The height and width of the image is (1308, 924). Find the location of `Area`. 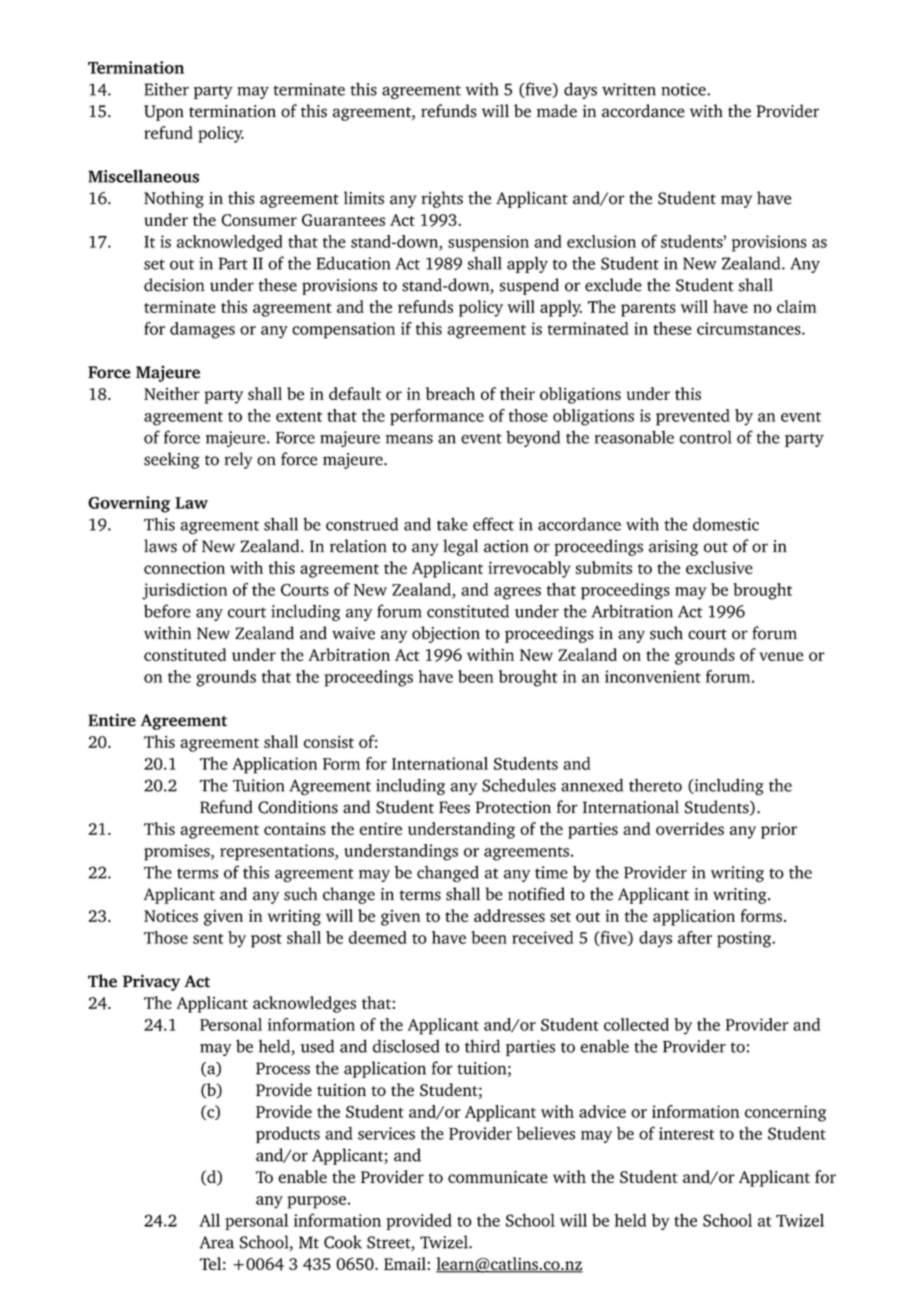

Area is located at coordinates (216, 1242).
